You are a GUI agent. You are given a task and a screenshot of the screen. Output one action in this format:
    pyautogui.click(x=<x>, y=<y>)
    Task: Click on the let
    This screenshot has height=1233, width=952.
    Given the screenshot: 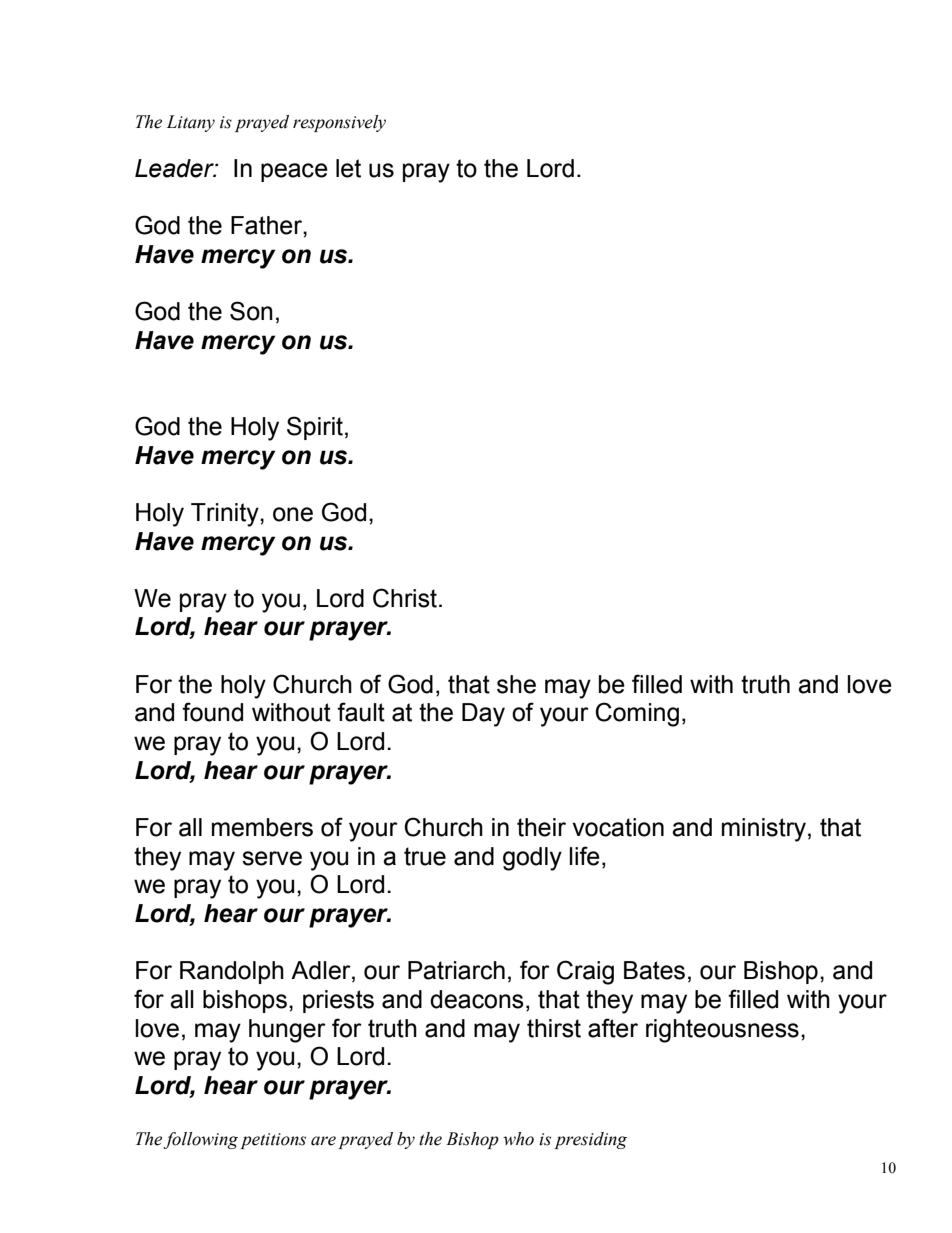 What is the action you would take?
    pyautogui.click(x=348, y=168)
